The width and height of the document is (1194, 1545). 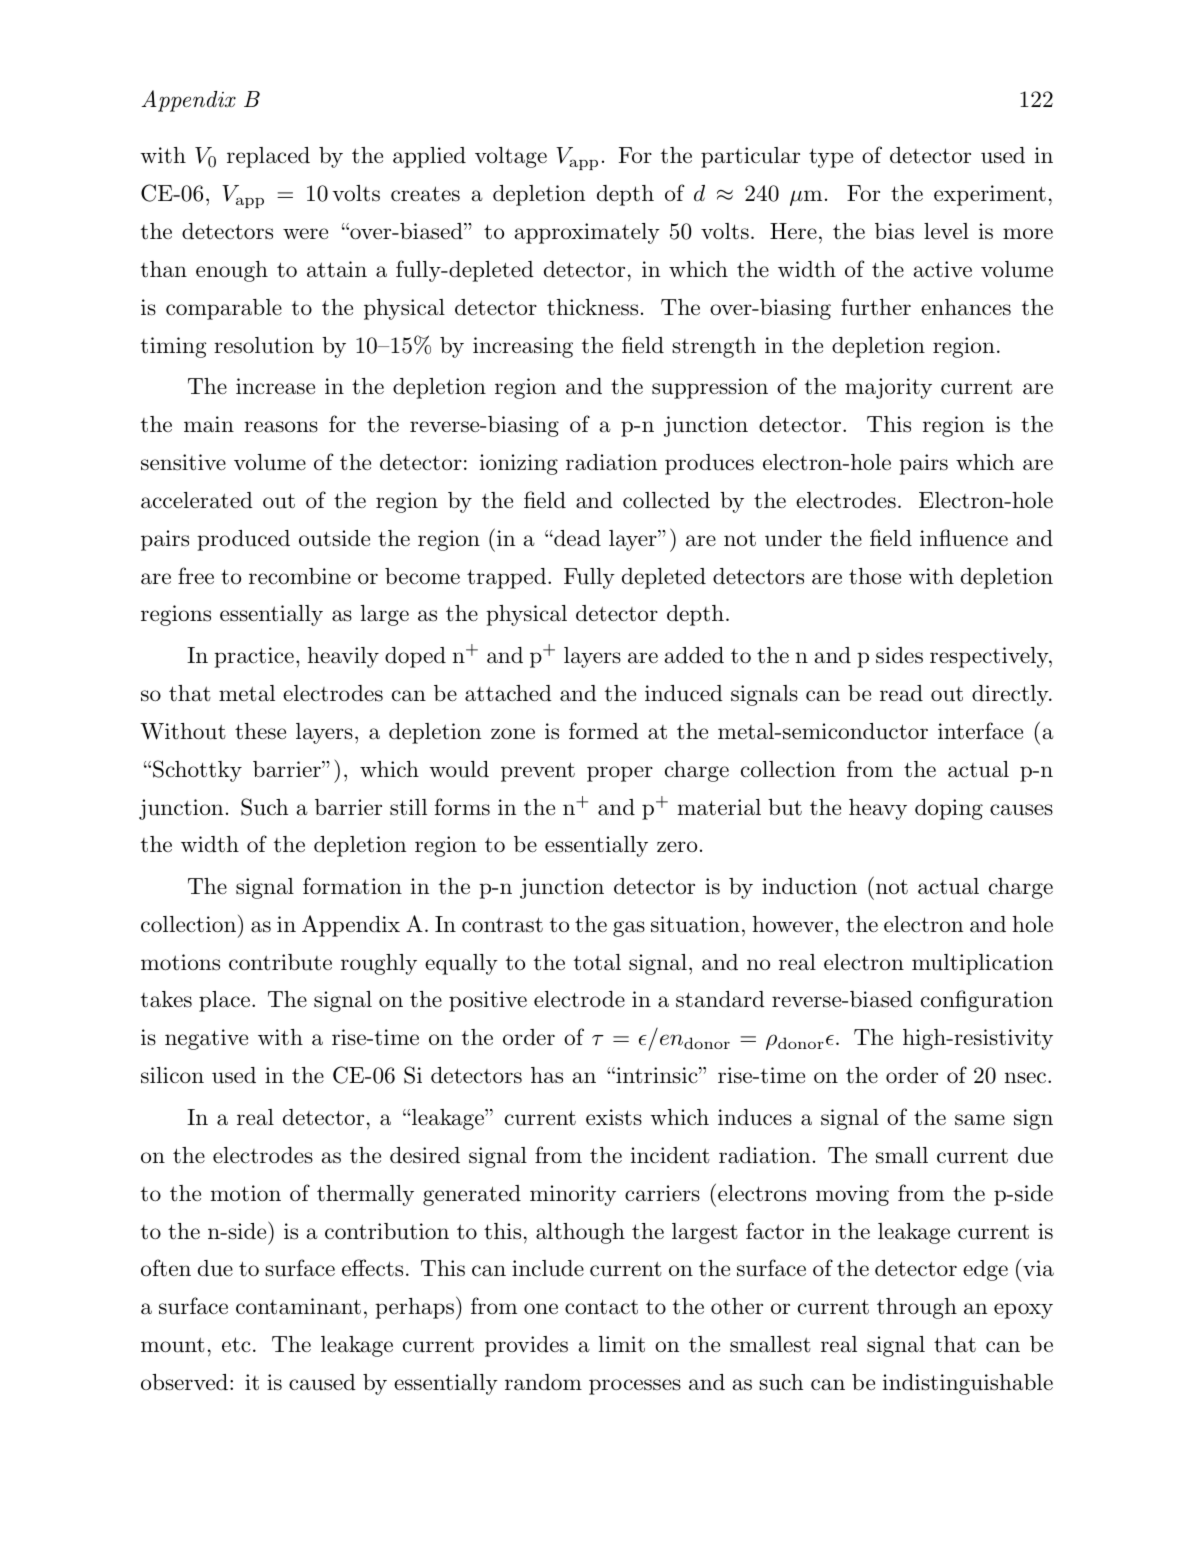 What do you see at coordinates (968, 1384) in the document?
I see `indistinguishable` at bounding box center [968, 1384].
